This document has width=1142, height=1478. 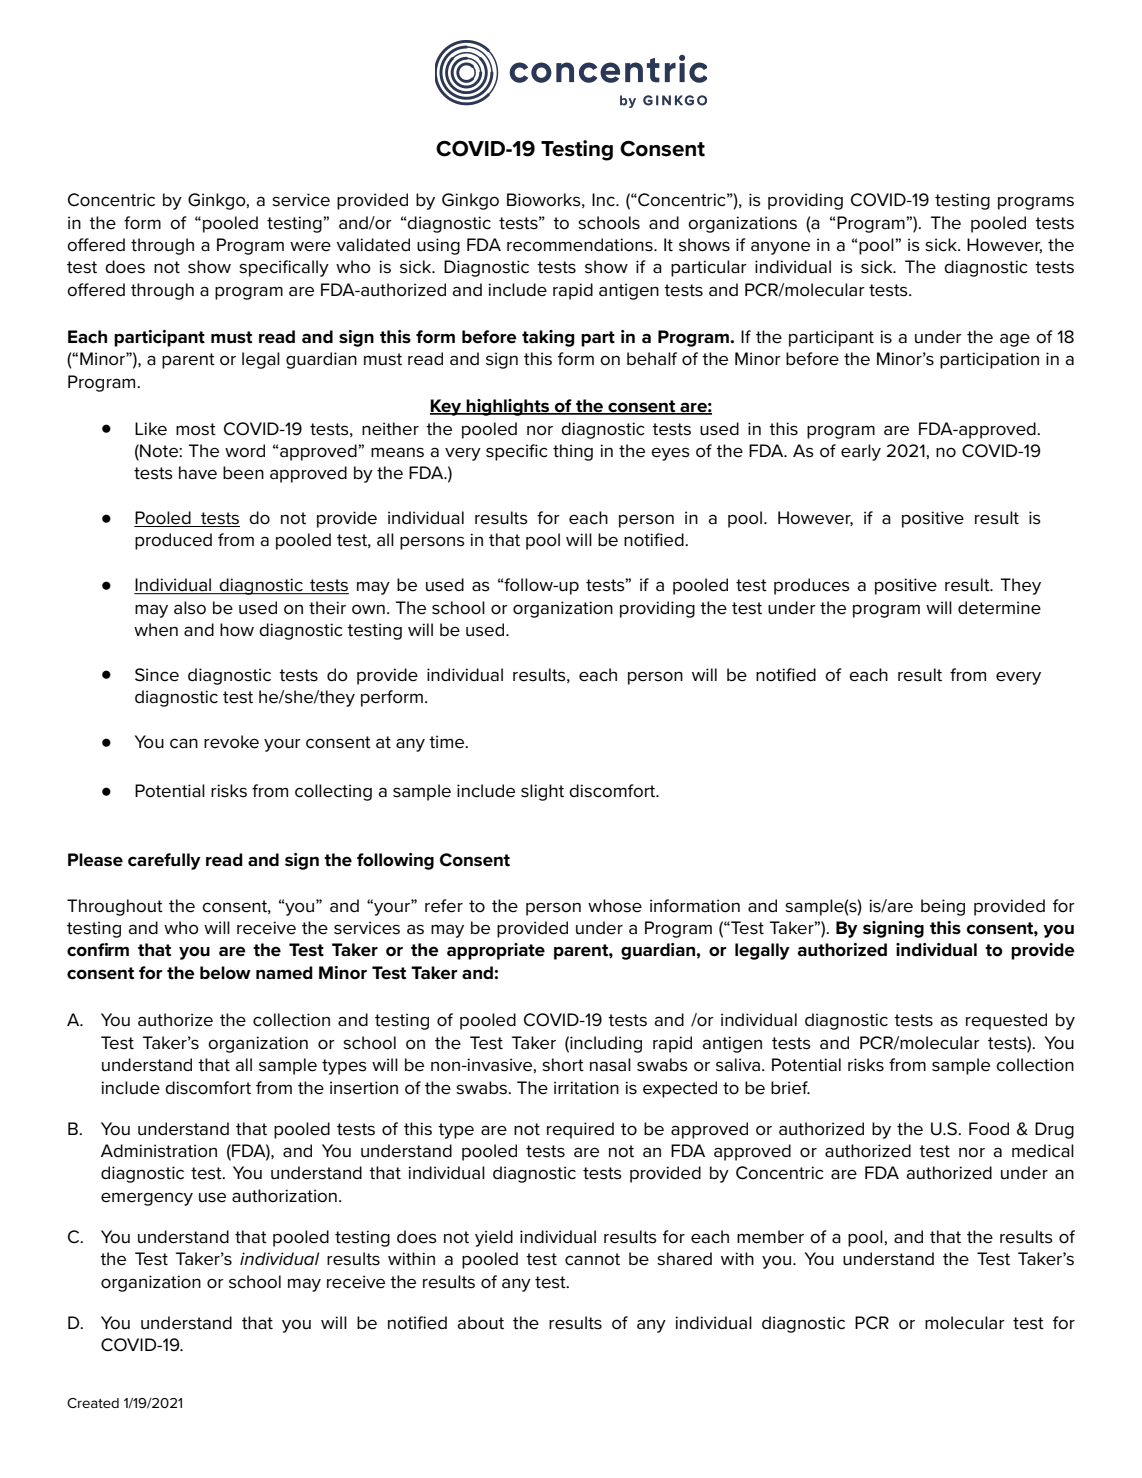 What do you see at coordinates (581, 245) in the document?
I see `recommendations` at bounding box center [581, 245].
